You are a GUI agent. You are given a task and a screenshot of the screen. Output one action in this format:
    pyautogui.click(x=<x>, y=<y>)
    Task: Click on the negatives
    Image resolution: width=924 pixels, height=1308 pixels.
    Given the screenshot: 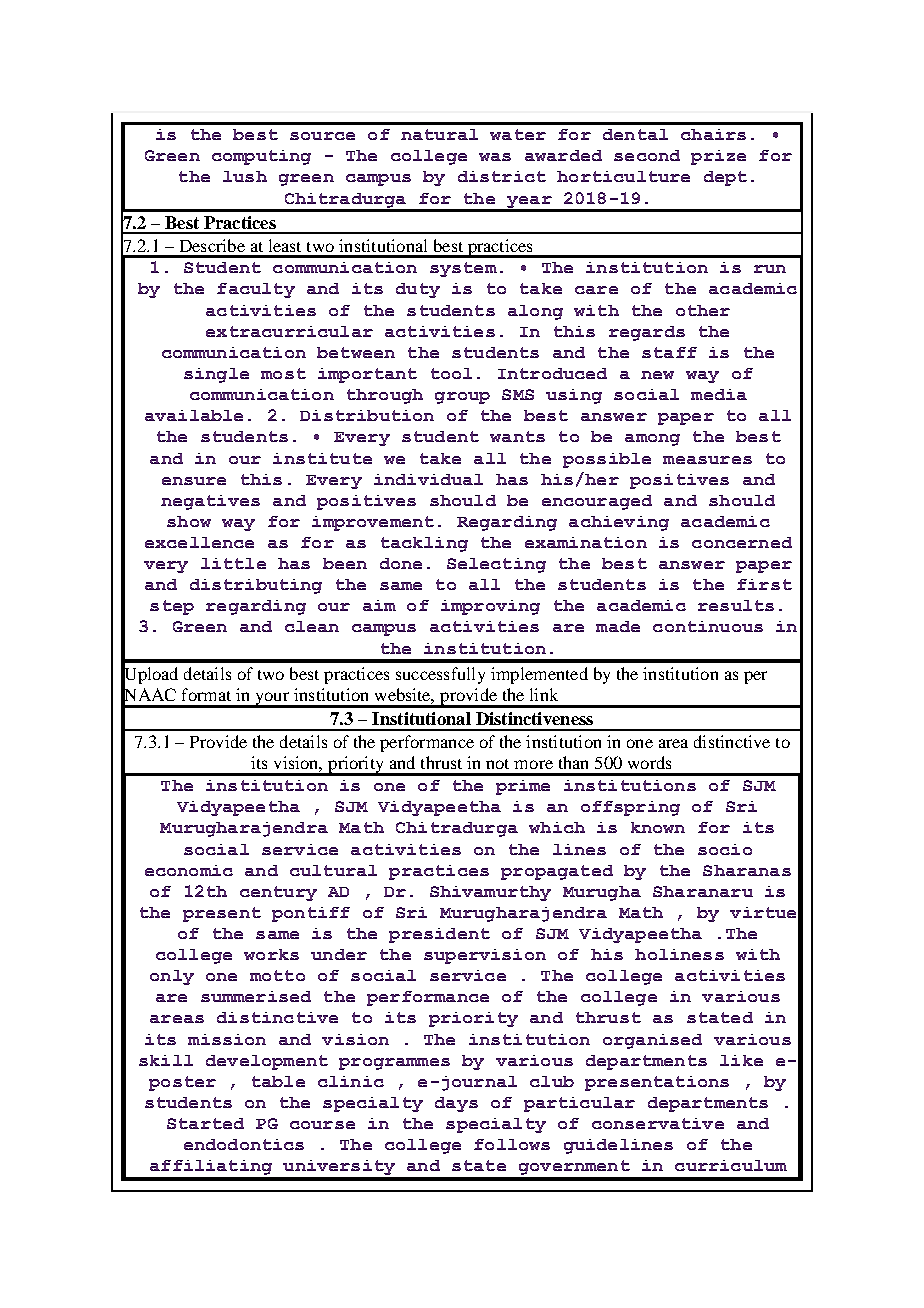 What is the action you would take?
    pyautogui.click(x=210, y=502)
